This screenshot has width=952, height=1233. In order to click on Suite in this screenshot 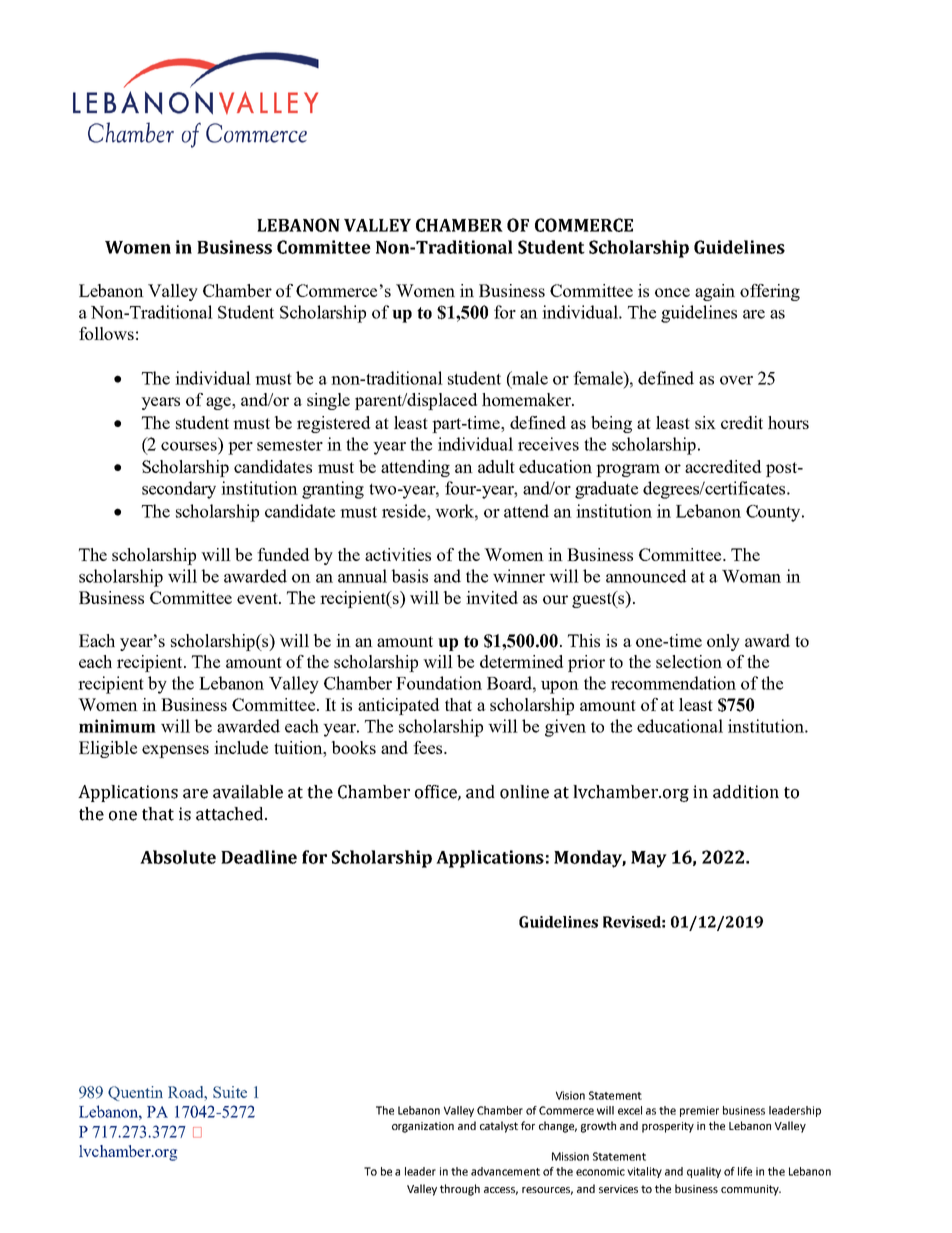, I will do `click(230, 1092)`.
